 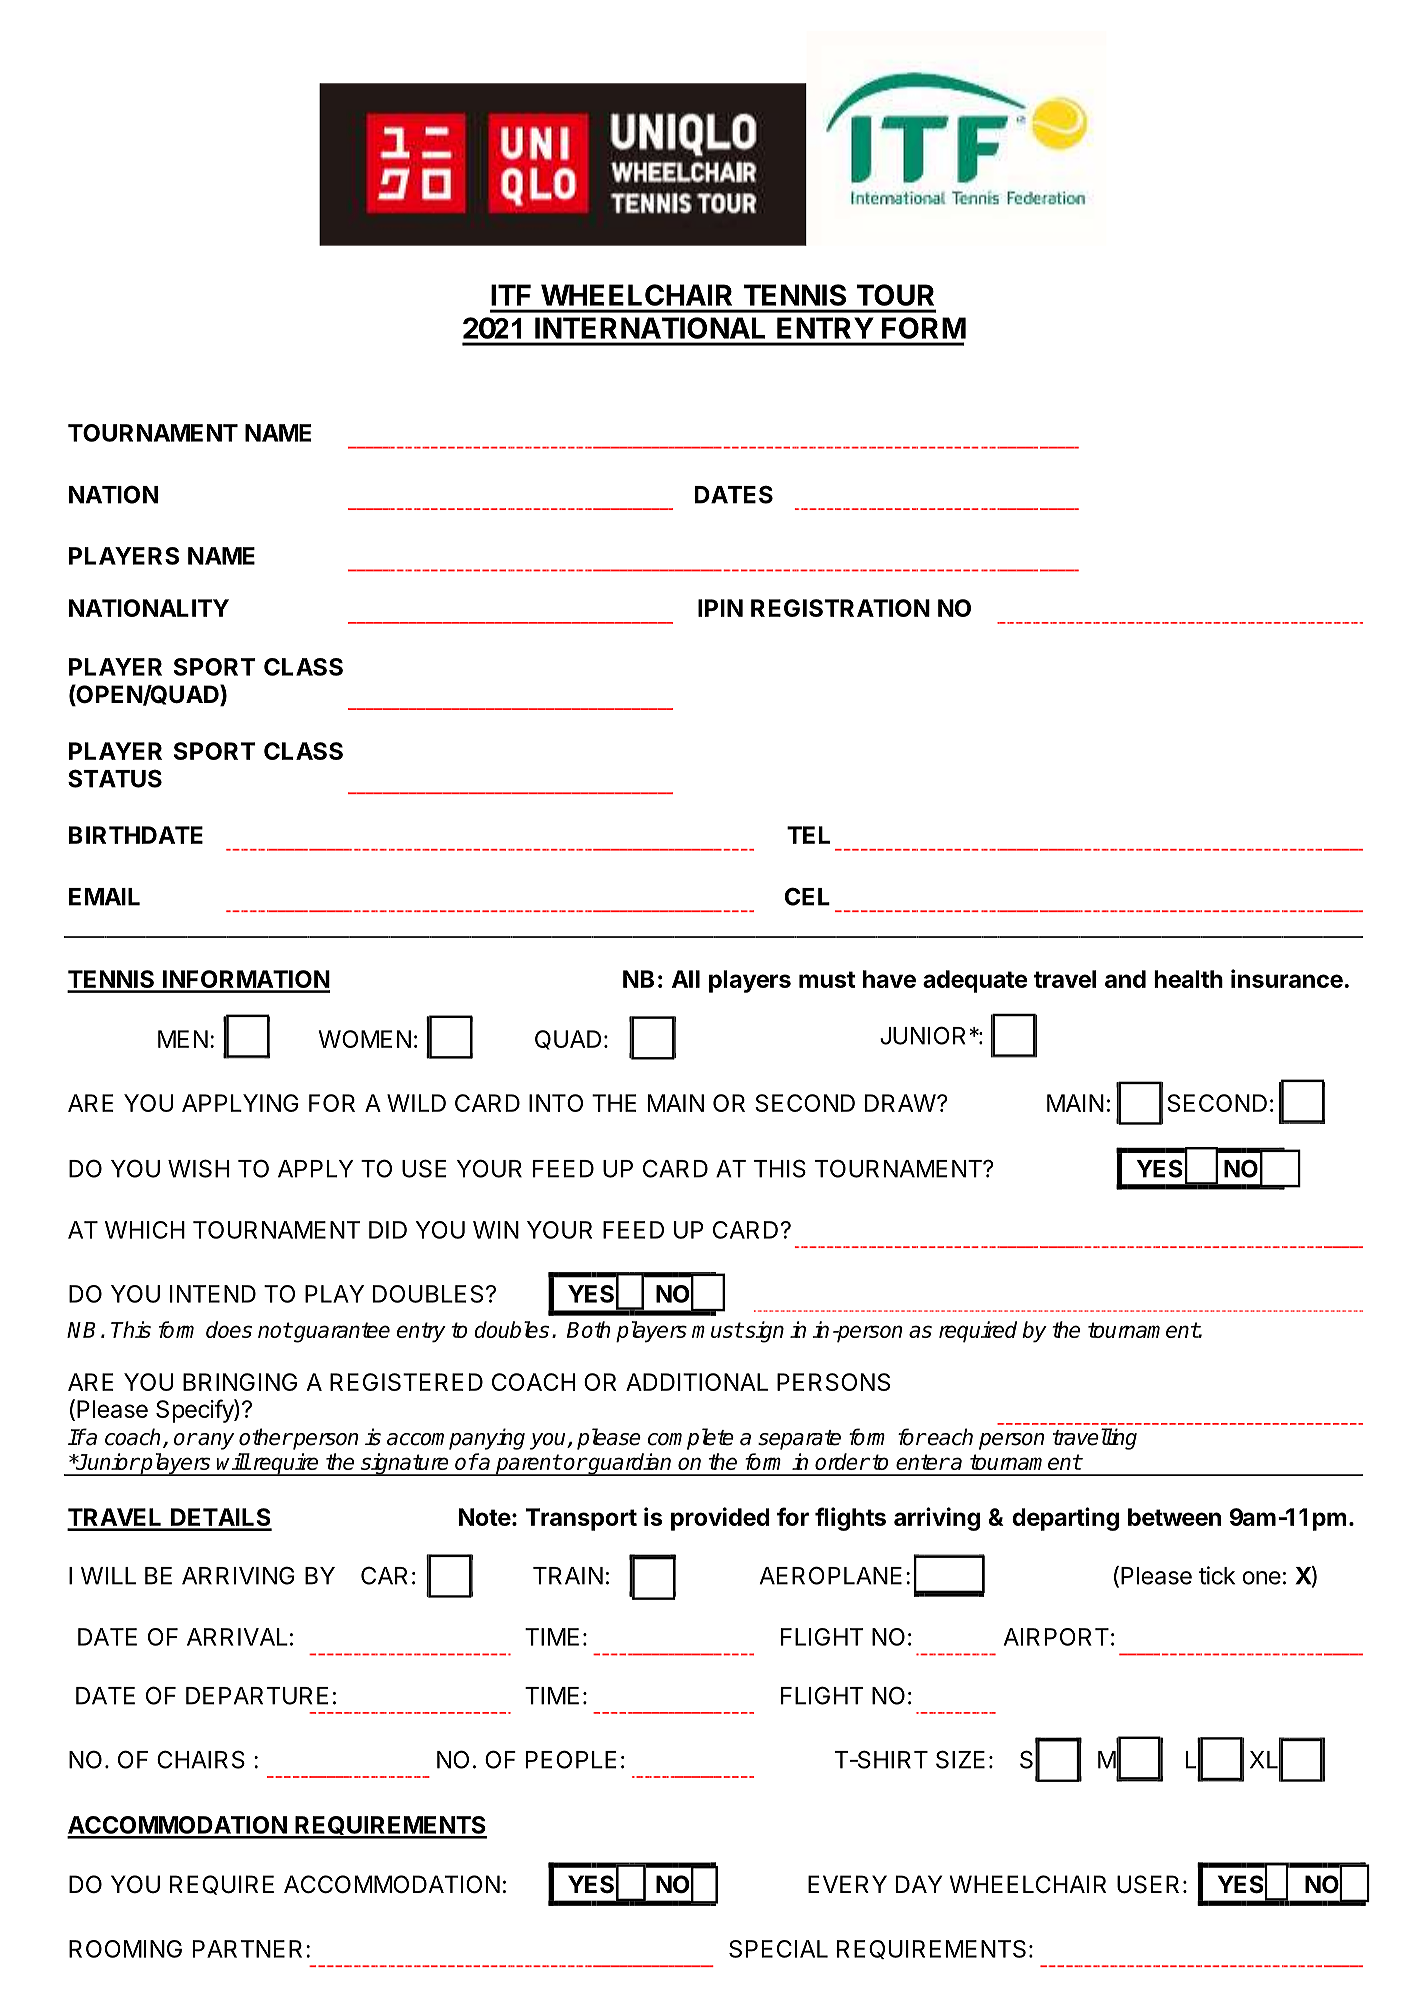 What do you see at coordinates (213, 1294) in the image?
I see `INTEND` at bounding box center [213, 1294].
